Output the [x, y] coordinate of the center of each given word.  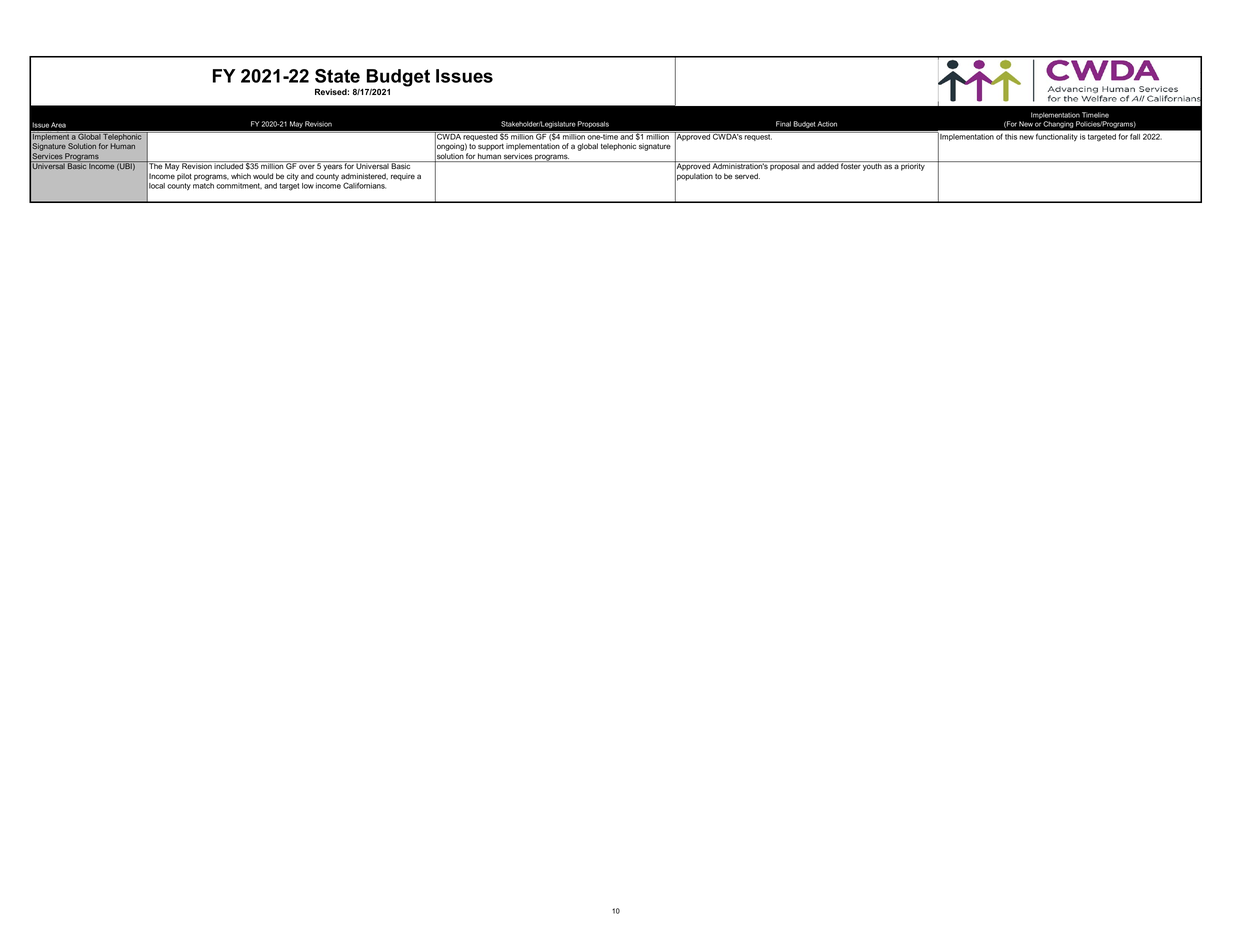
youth [872, 166]
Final [783, 124]
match [203, 186]
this [1011, 137]
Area [58, 125]
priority [913, 166]
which [241, 176]
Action [827, 124]
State [337, 76]
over [306, 167]
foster [850, 165]
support [491, 147]
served [747, 176]
